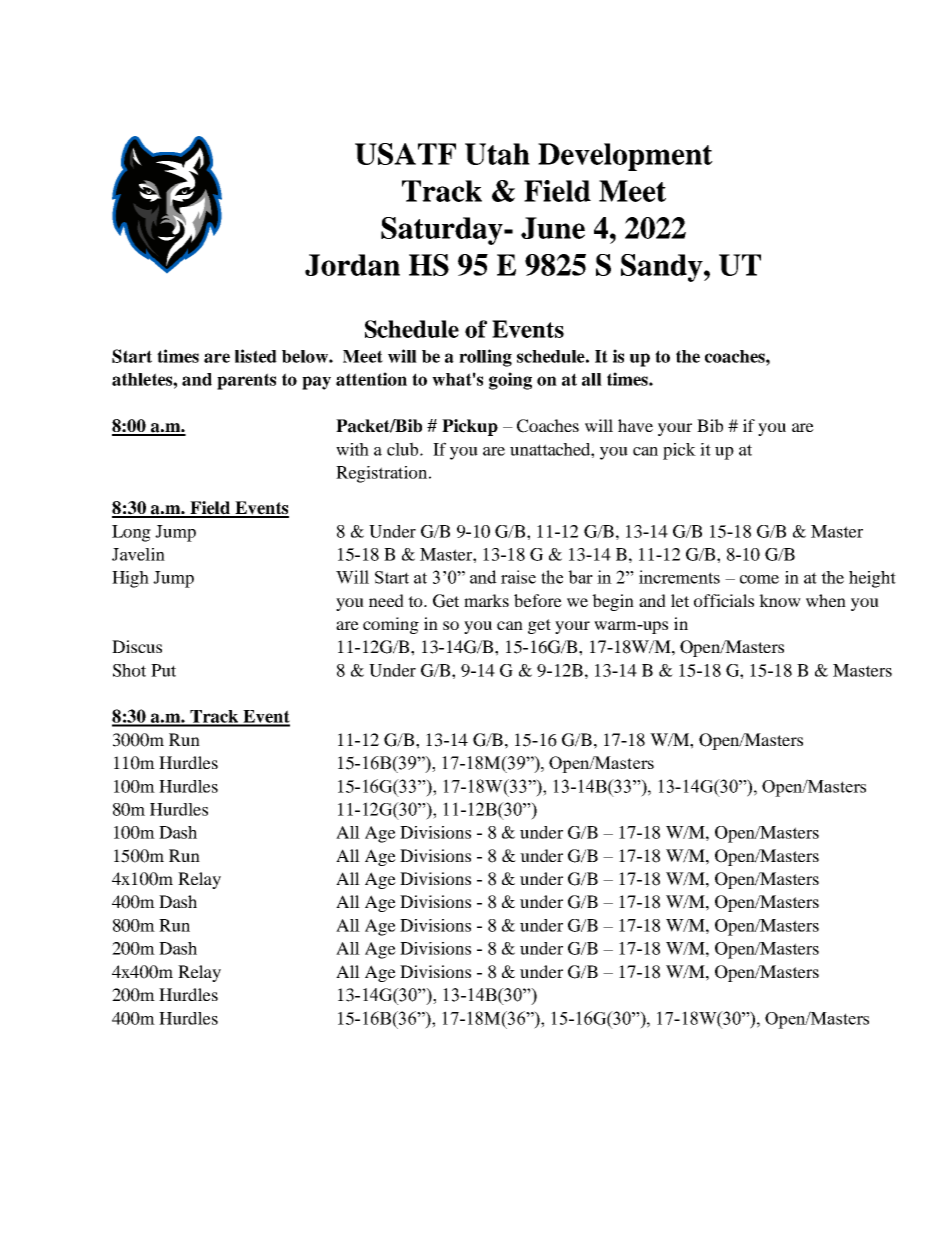 The image size is (952, 1233). I want to click on Utah, so click(497, 154).
